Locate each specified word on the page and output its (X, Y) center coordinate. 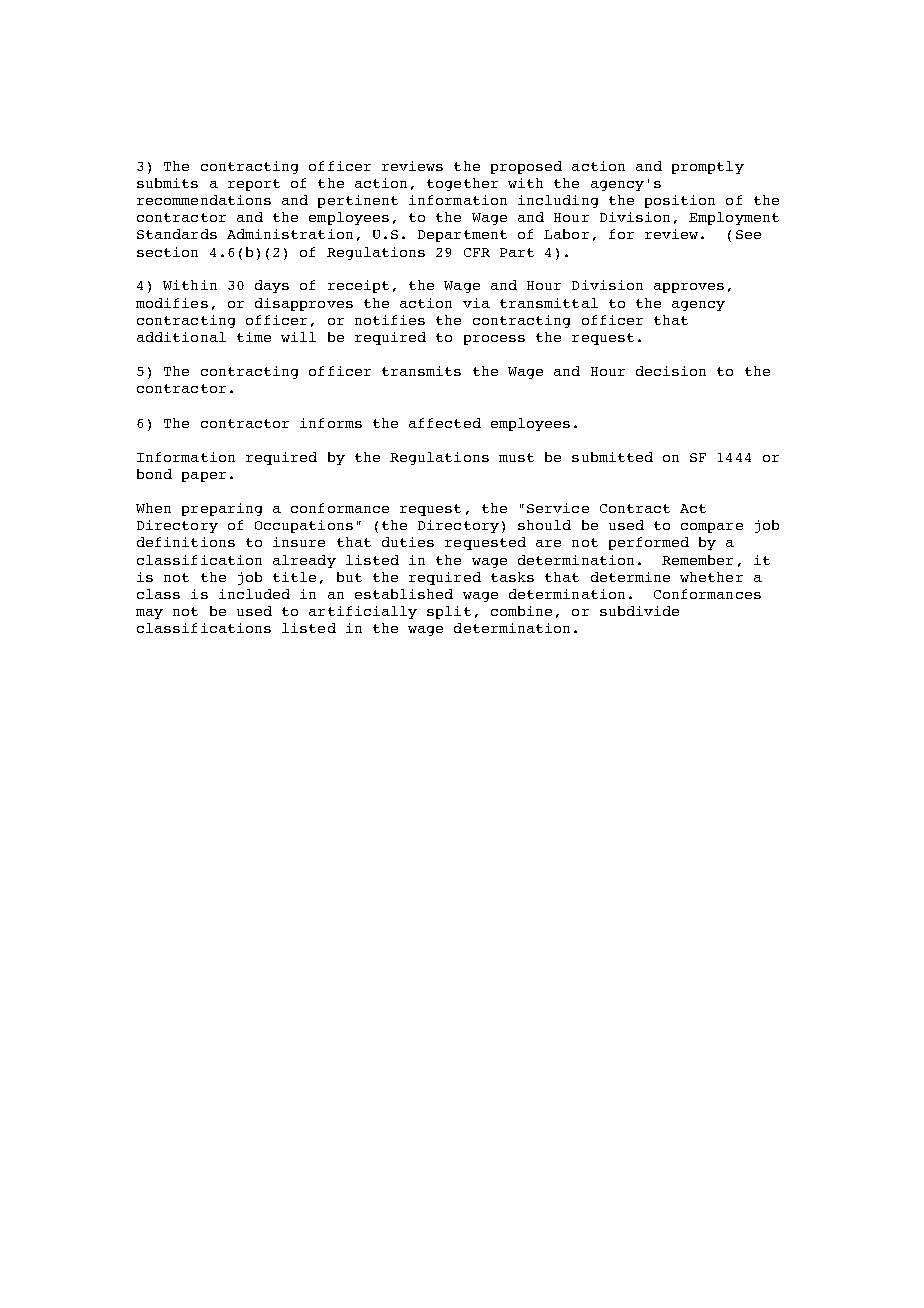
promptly (708, 167)
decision (671, 371)
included (254, 594)
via (476, 303)
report (254, 185)
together (462, 184)
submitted (612, 457)
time (254, 337)
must (516, 457)
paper (204, 477)
